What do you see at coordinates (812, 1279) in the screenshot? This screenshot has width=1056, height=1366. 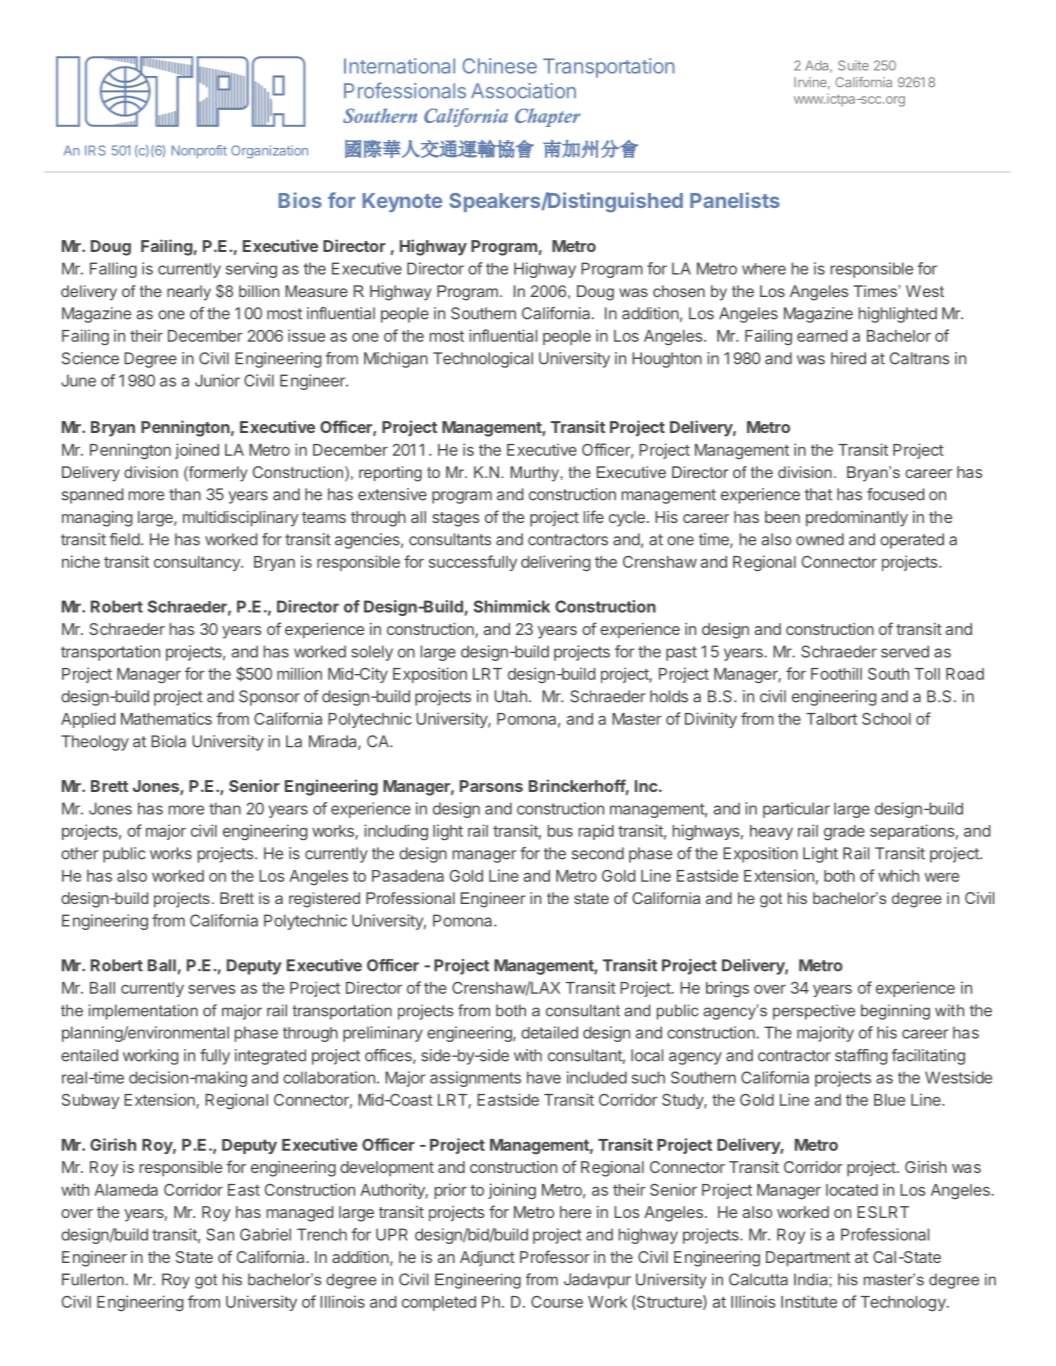 I see `India` at bounding box center [812, 1279].
